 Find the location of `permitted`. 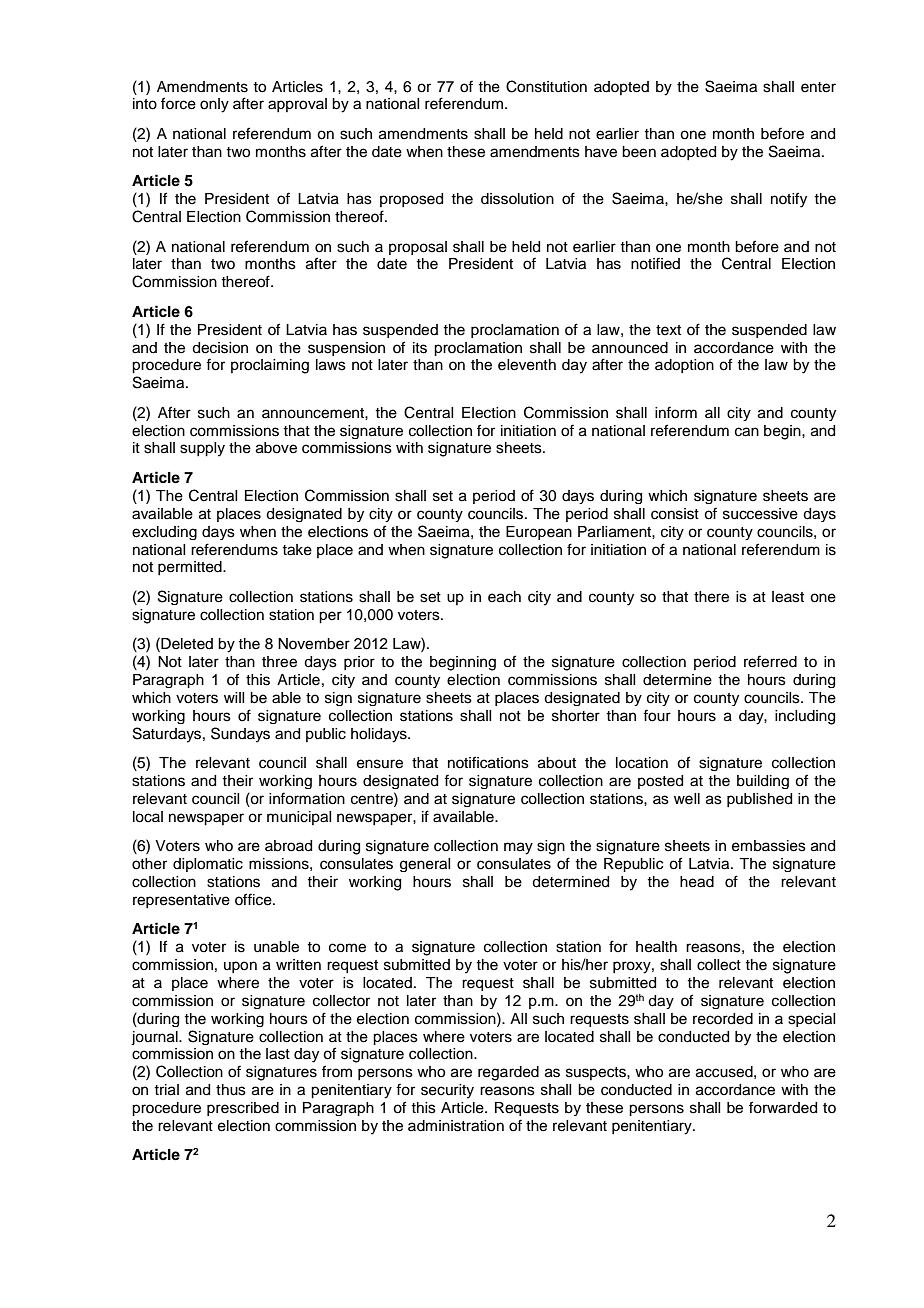

permitted is located at coordinates (191, 568).
